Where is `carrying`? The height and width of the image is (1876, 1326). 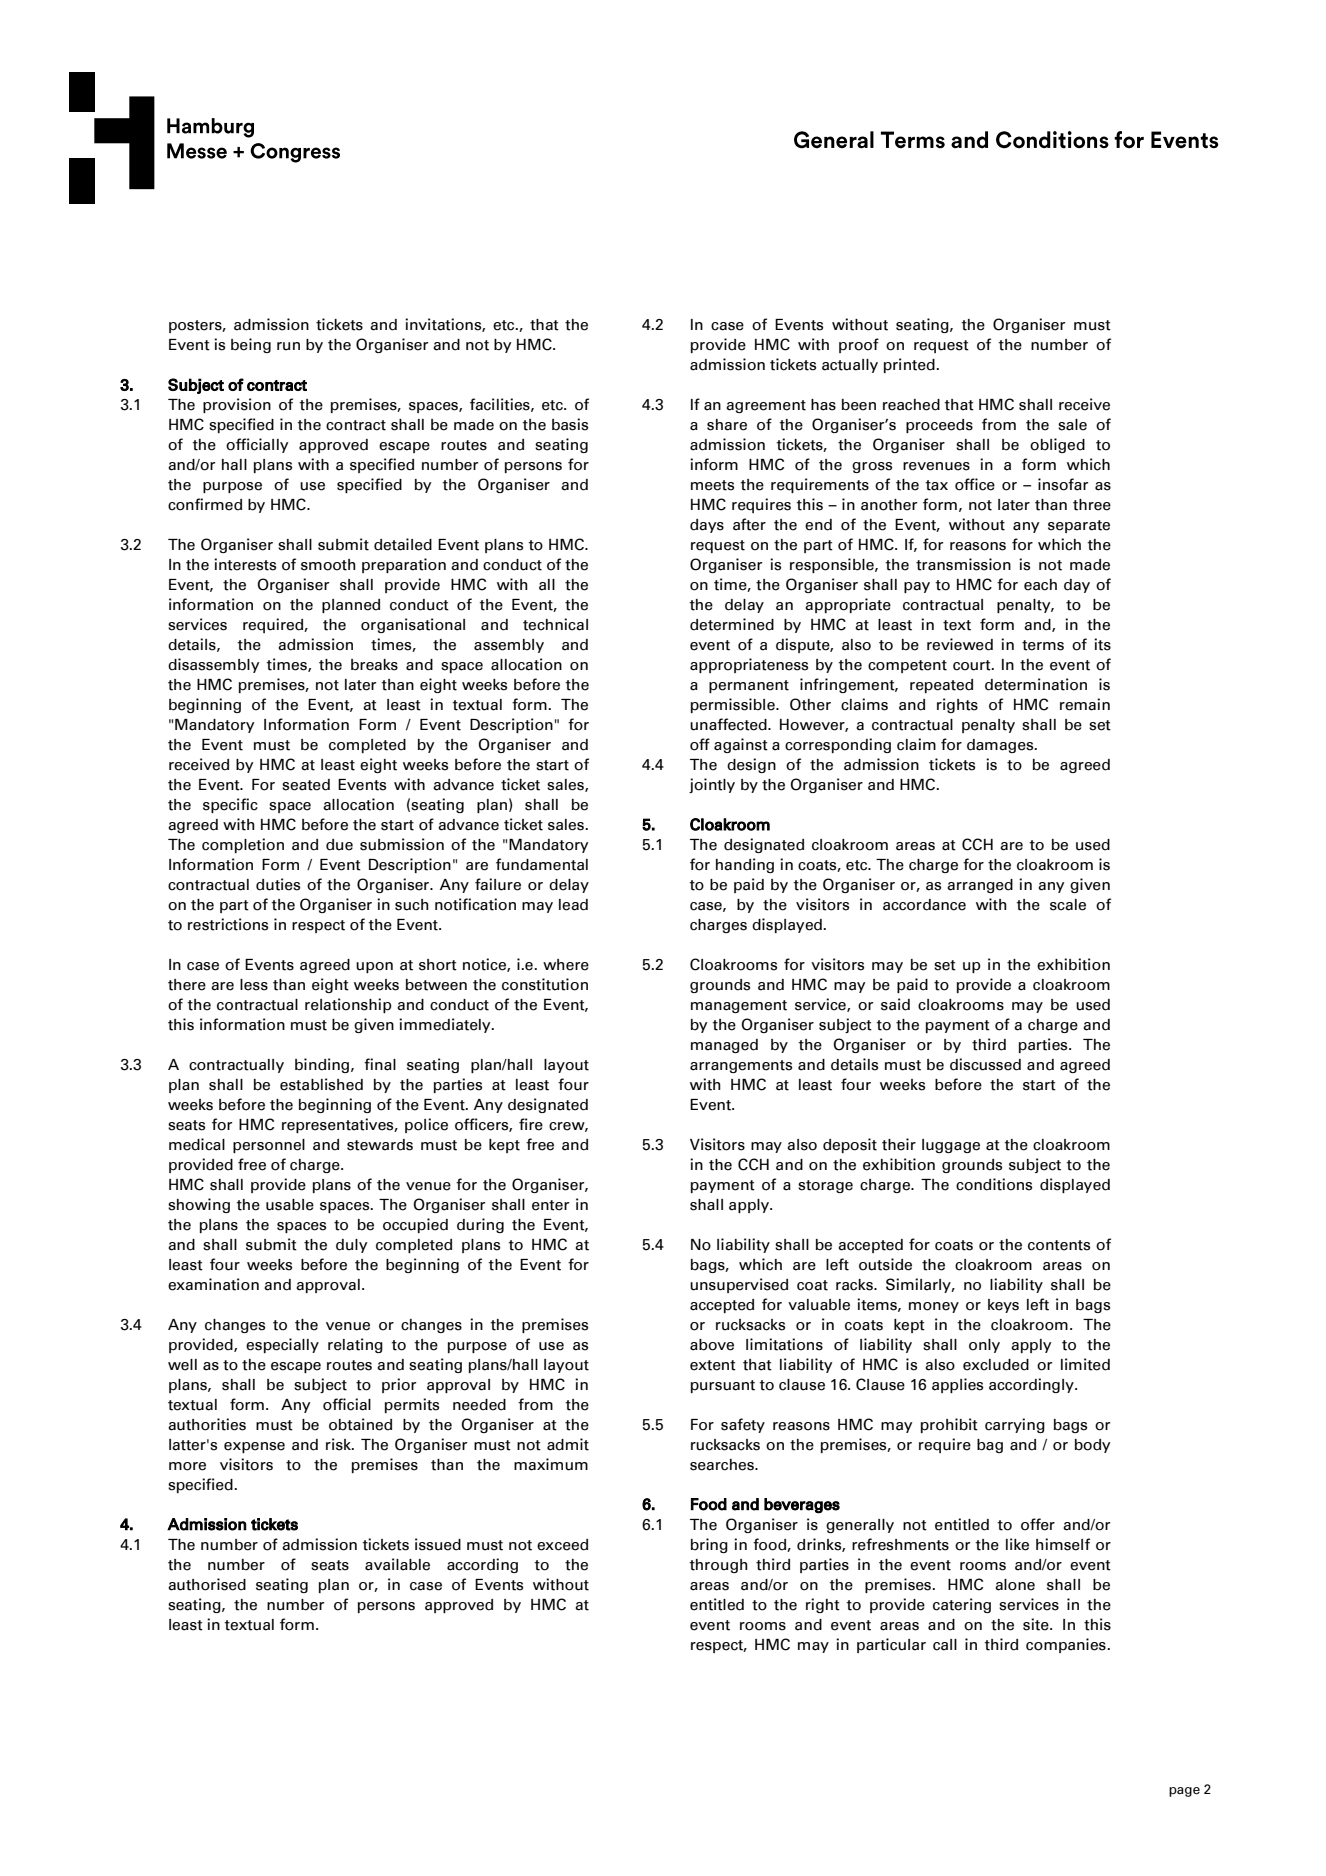
carrying is located at coordinates (1015, 1425).
